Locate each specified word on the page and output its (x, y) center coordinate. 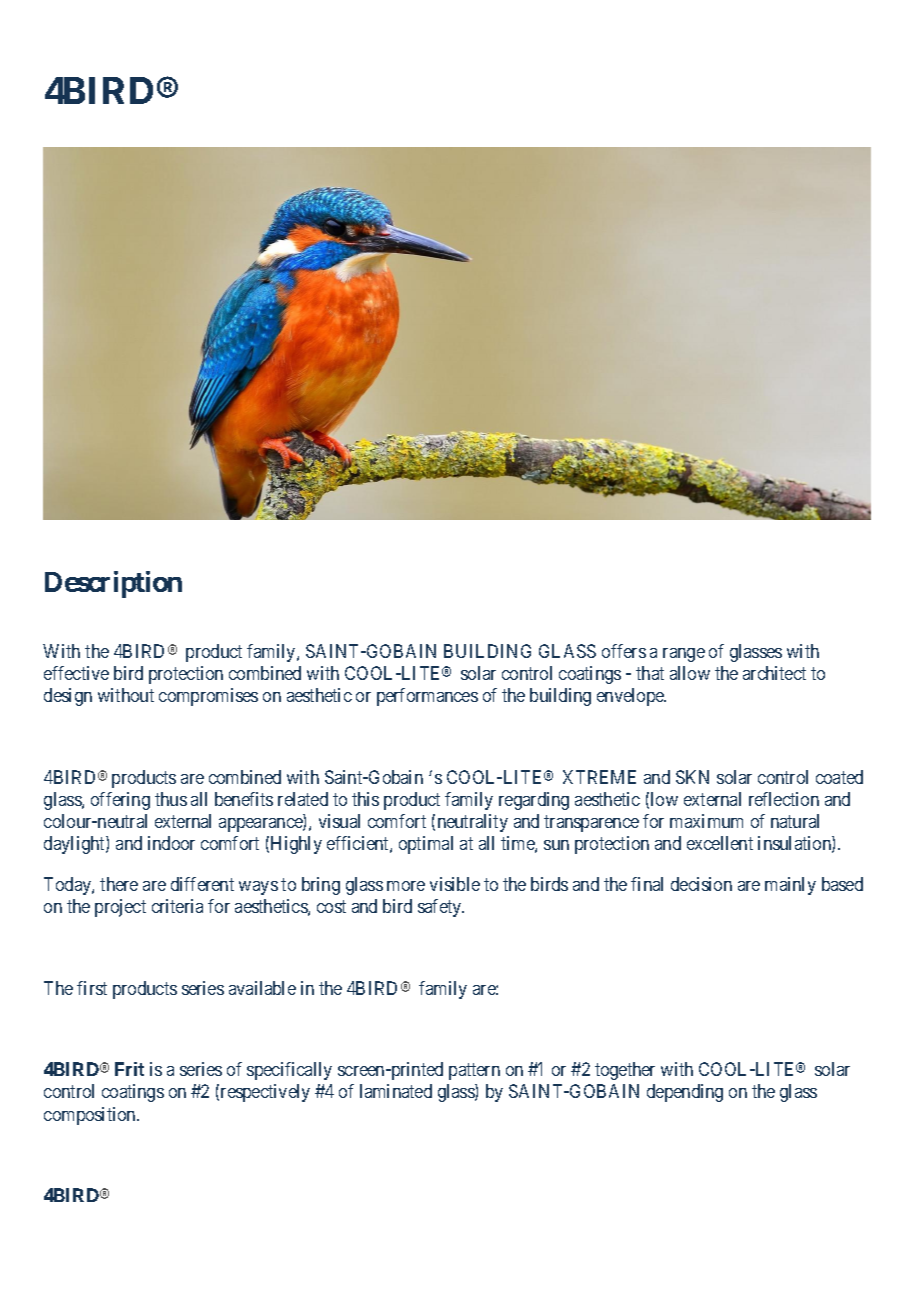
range (684, 655)
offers (624, 651)
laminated (396, 1091)
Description (113, 584)
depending (685, 1093)
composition (91, 1116)
